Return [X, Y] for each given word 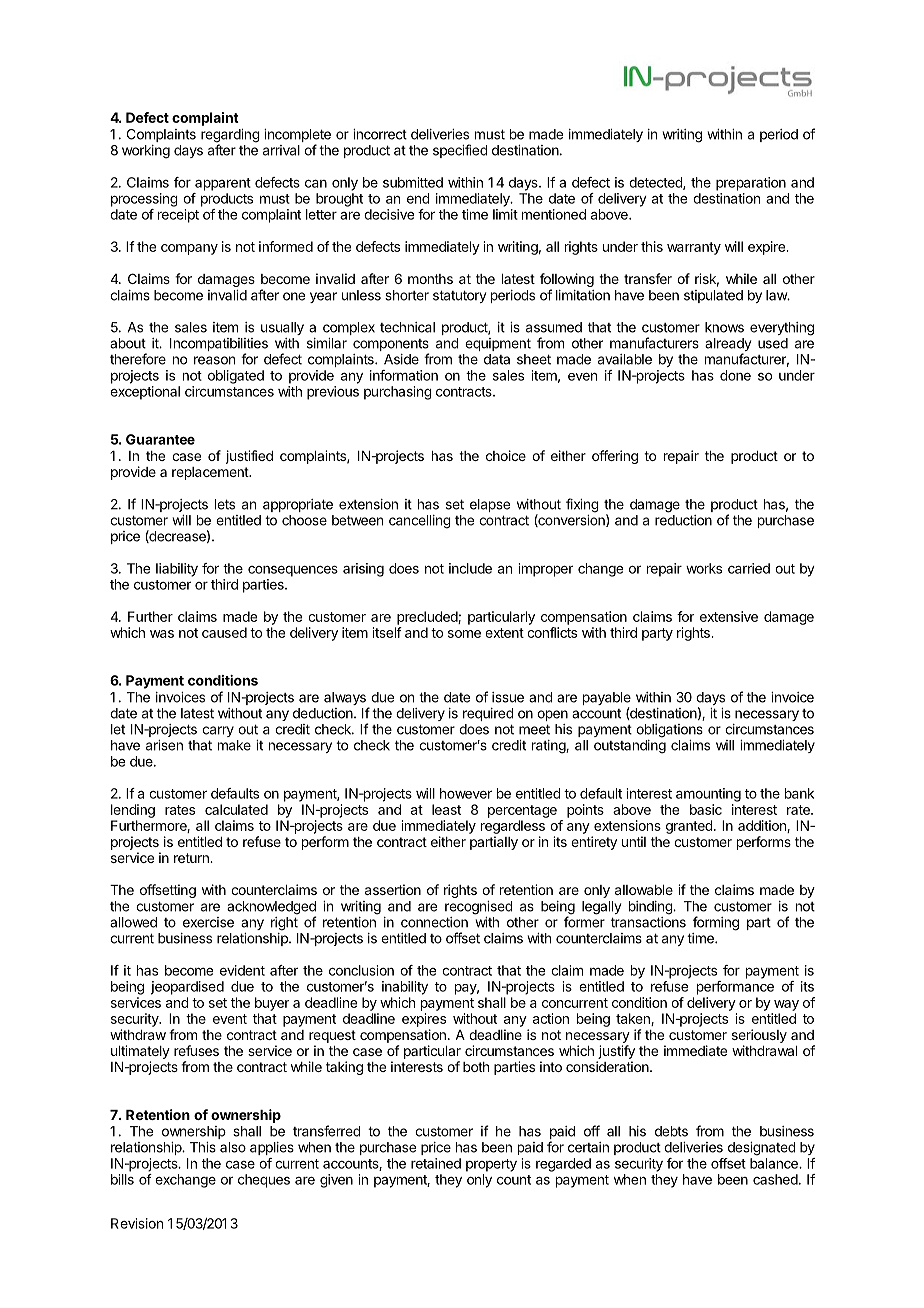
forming [716, 923]
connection [434, 922]
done [735, 375]
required [488, 714]
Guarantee [160, 439]
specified [460, 151]
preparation [751, 184]
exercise [208, 922]
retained [436, 1163]
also [233, 1147]
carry [218, 731]
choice [506, 455]
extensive [729, 616]
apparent [223, 184]
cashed [776, 1179]
